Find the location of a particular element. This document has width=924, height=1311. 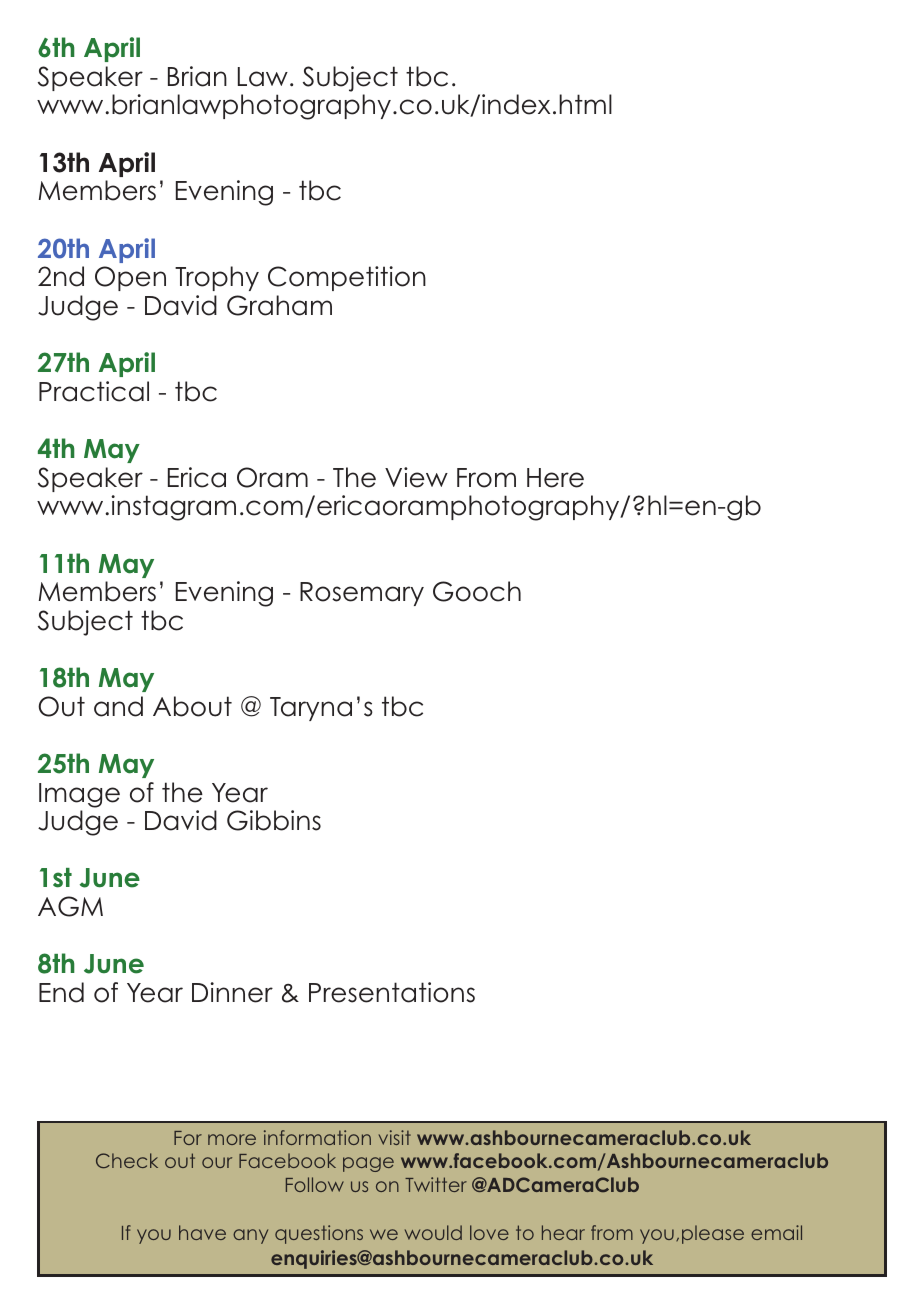

End is located at coordinates (61, 992).
